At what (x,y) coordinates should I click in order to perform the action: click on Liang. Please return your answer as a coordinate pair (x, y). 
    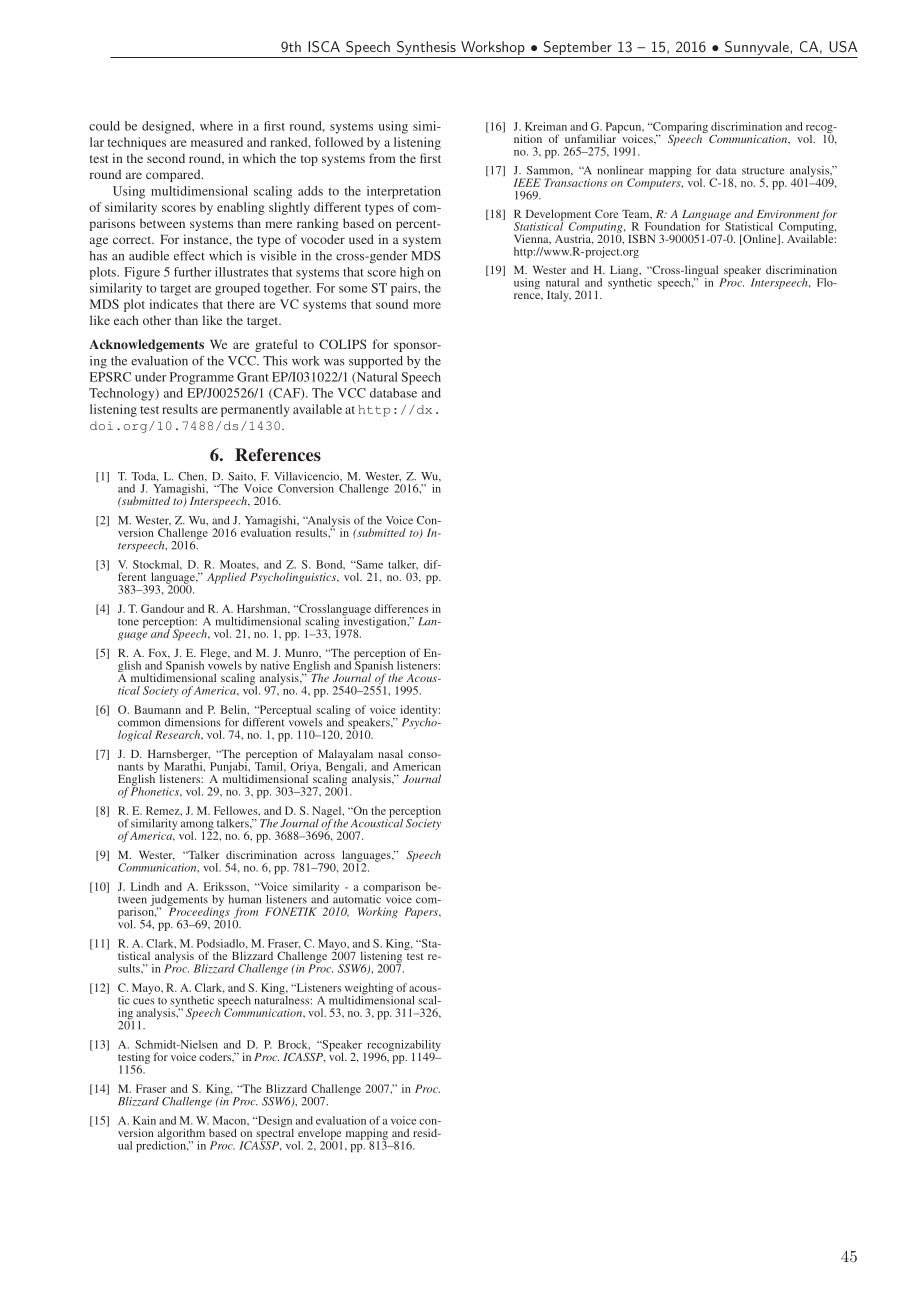
    Looking at the image, I should click on (625, 272).
